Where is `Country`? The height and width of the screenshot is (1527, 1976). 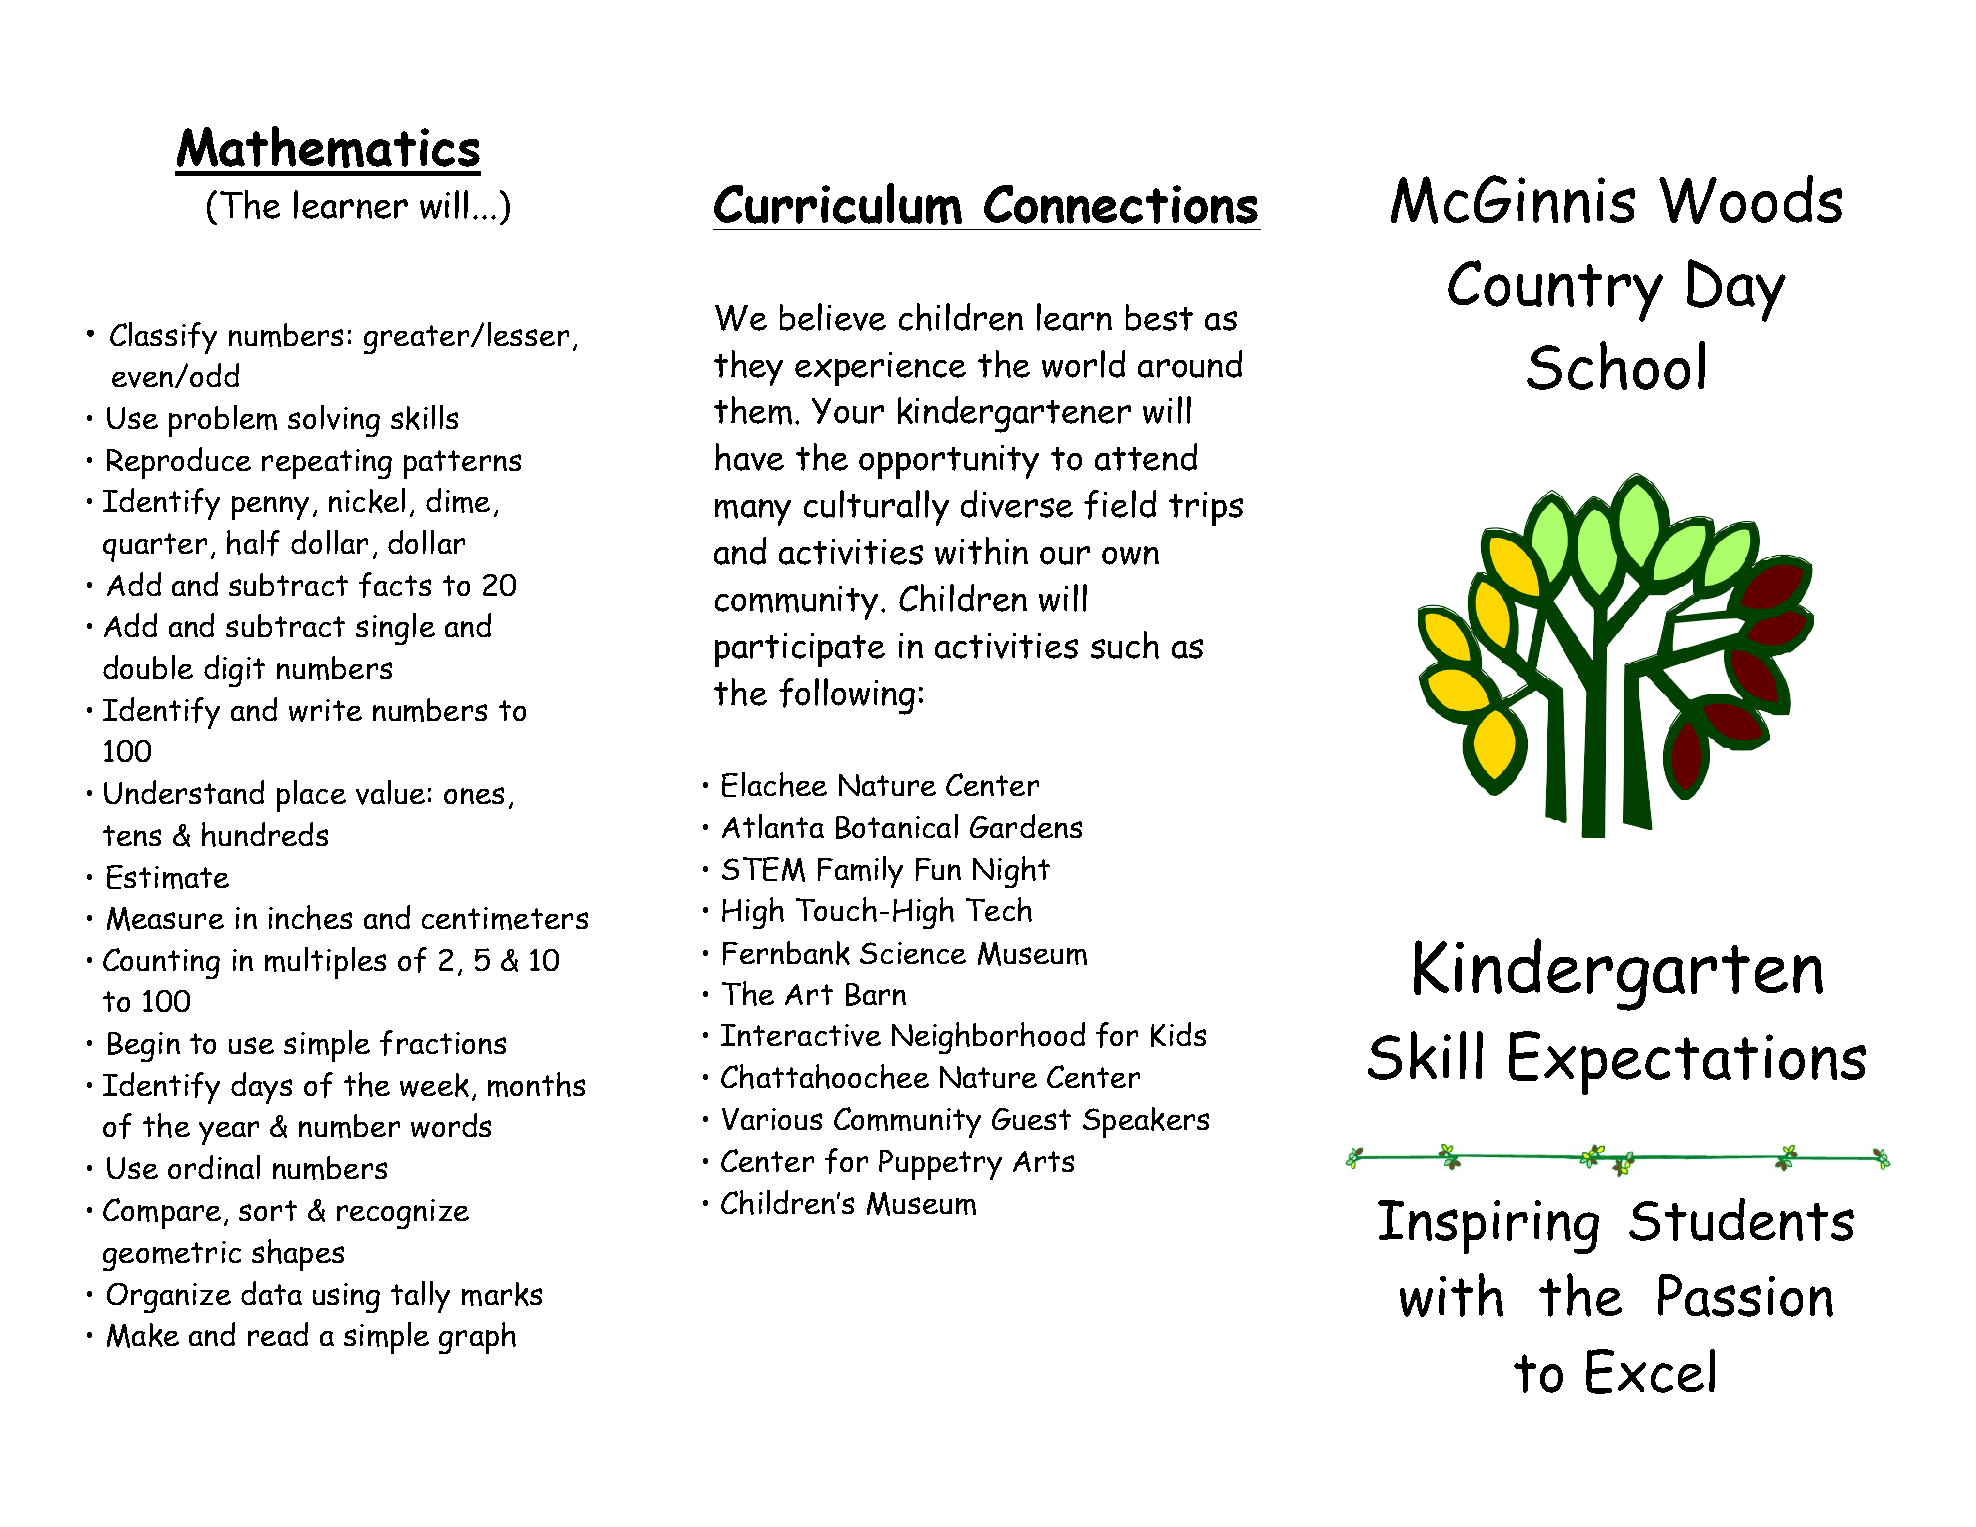
Country is located at coordinates (1555, 291).
